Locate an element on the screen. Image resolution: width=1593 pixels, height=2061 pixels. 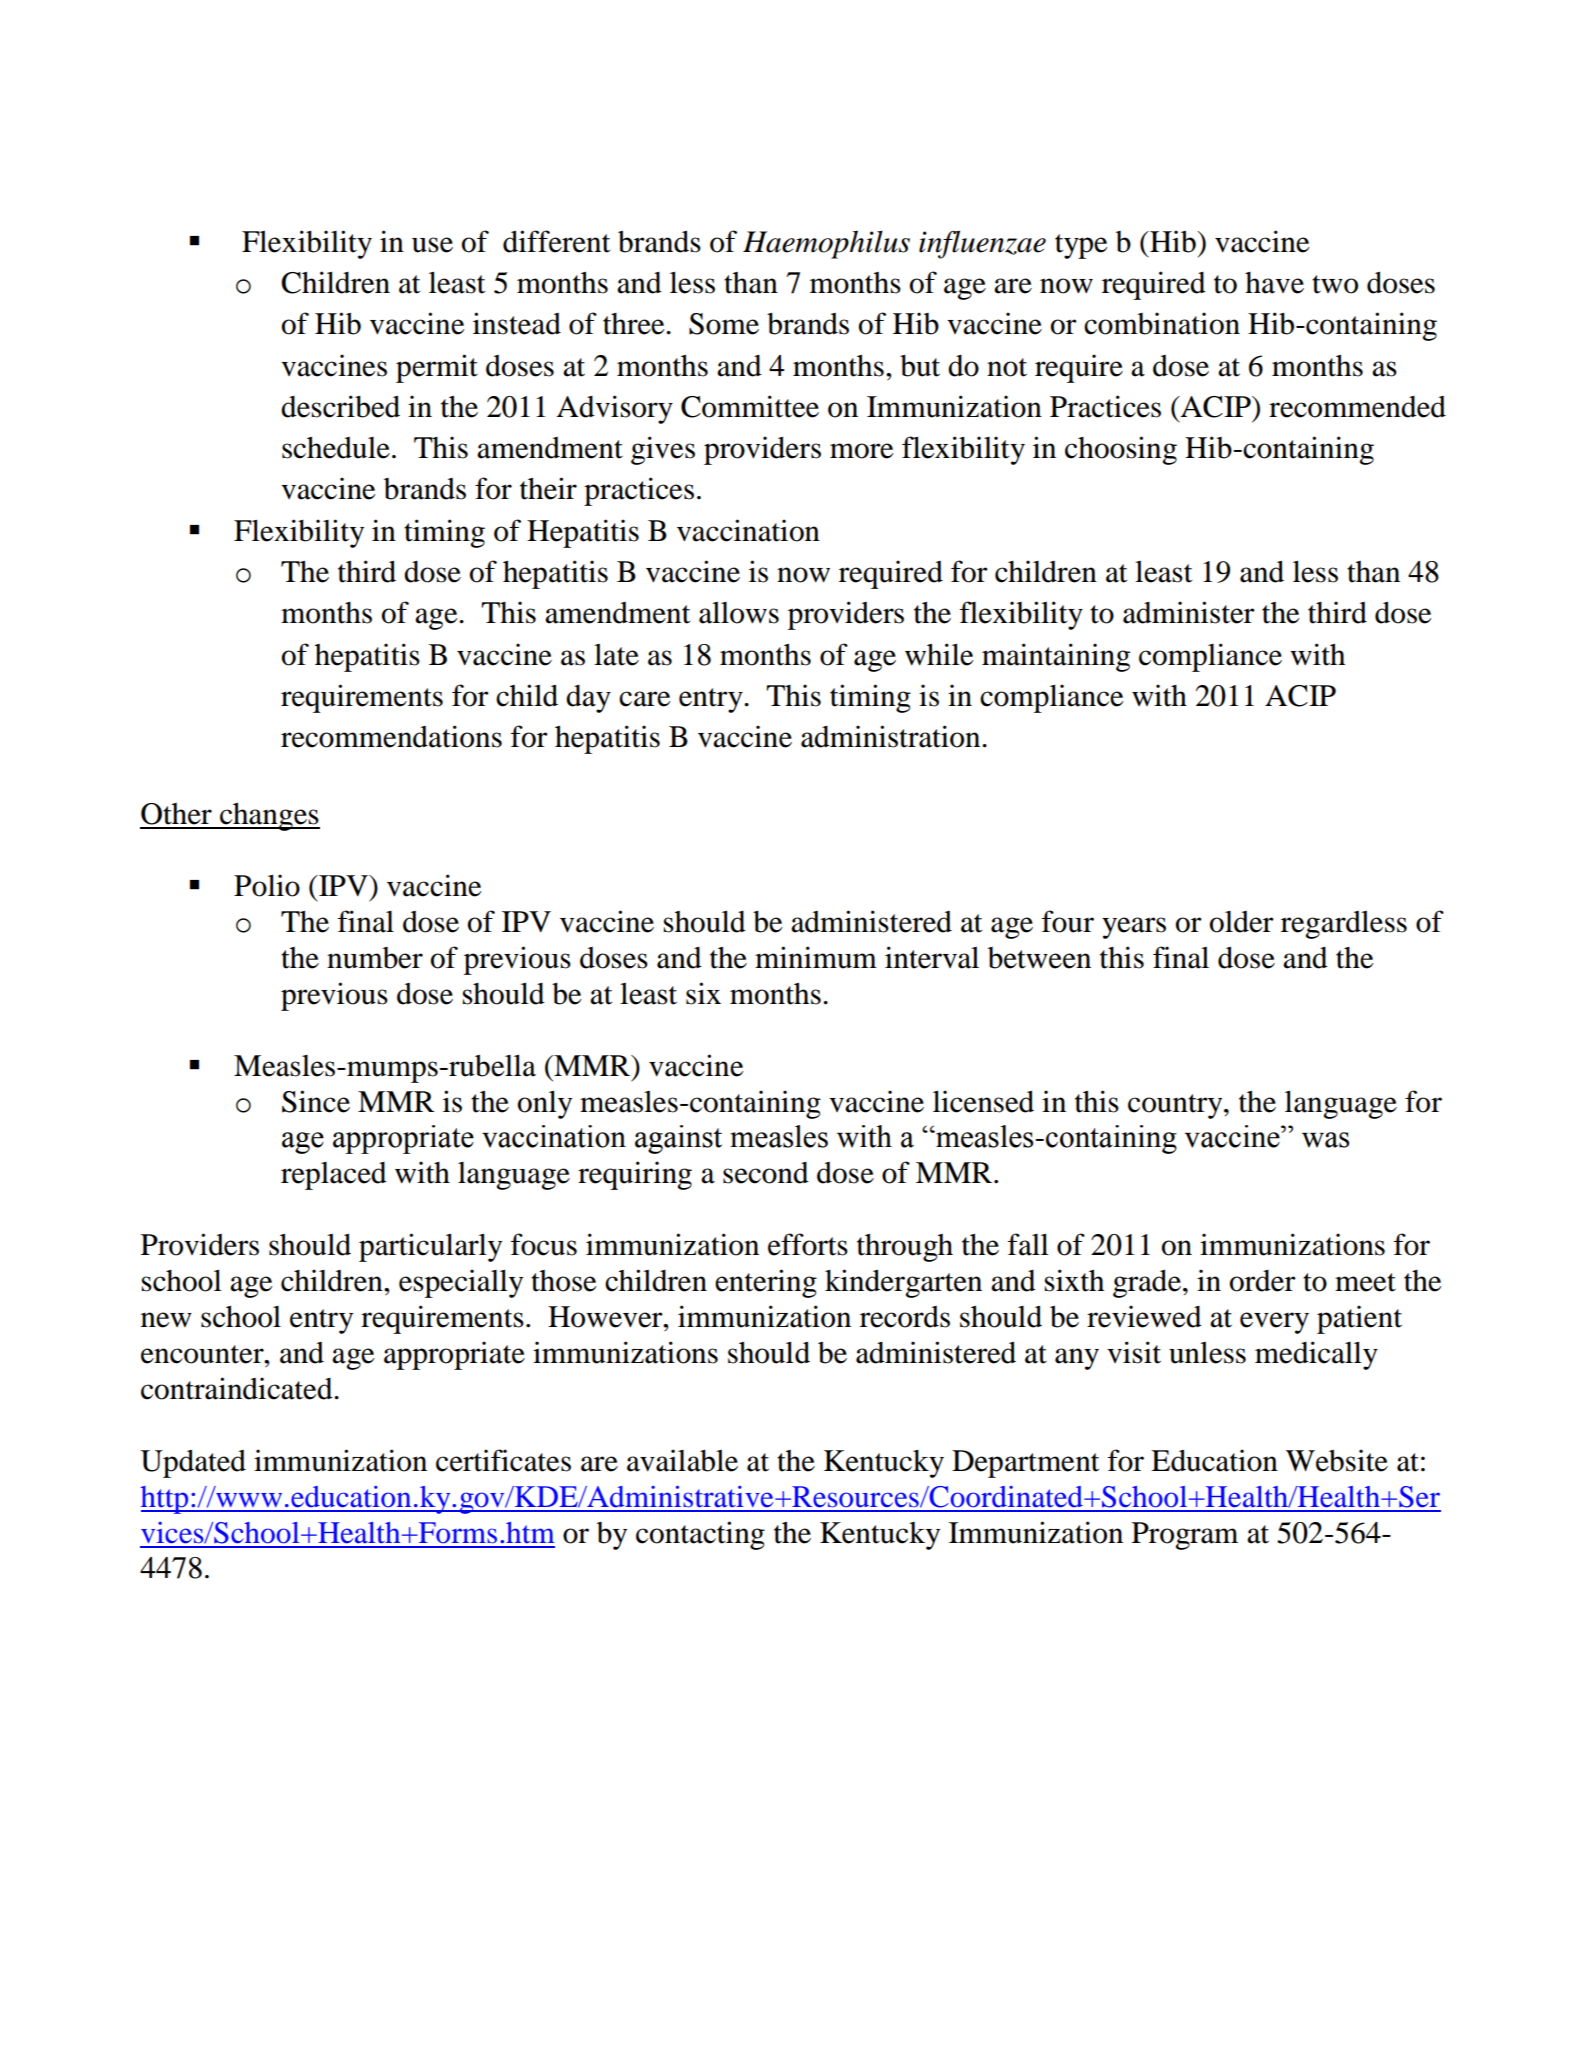
have is located at coordinates (1274, 283).
